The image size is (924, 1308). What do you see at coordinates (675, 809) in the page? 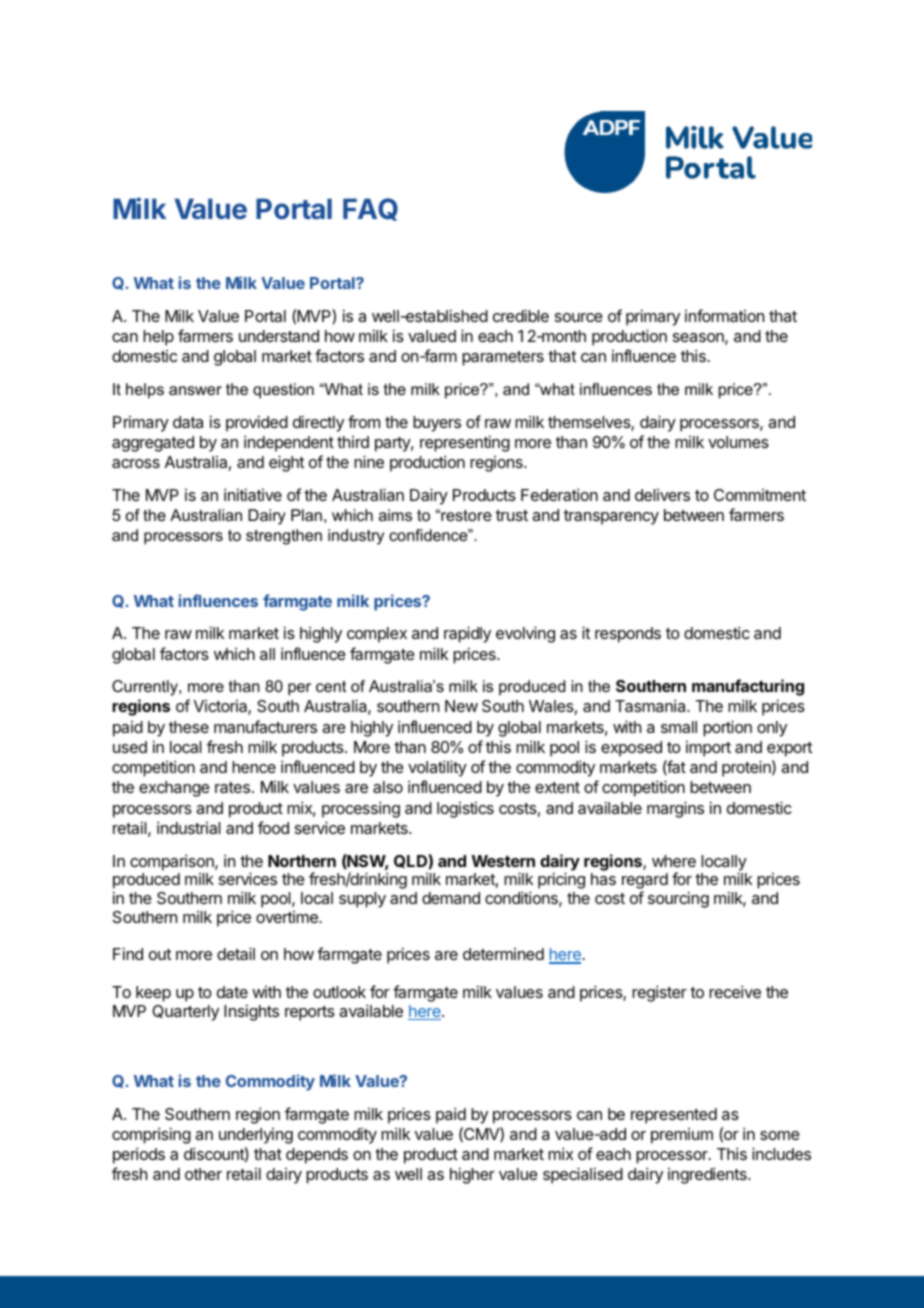
I see `margins` at bounding box center [675, 809].
